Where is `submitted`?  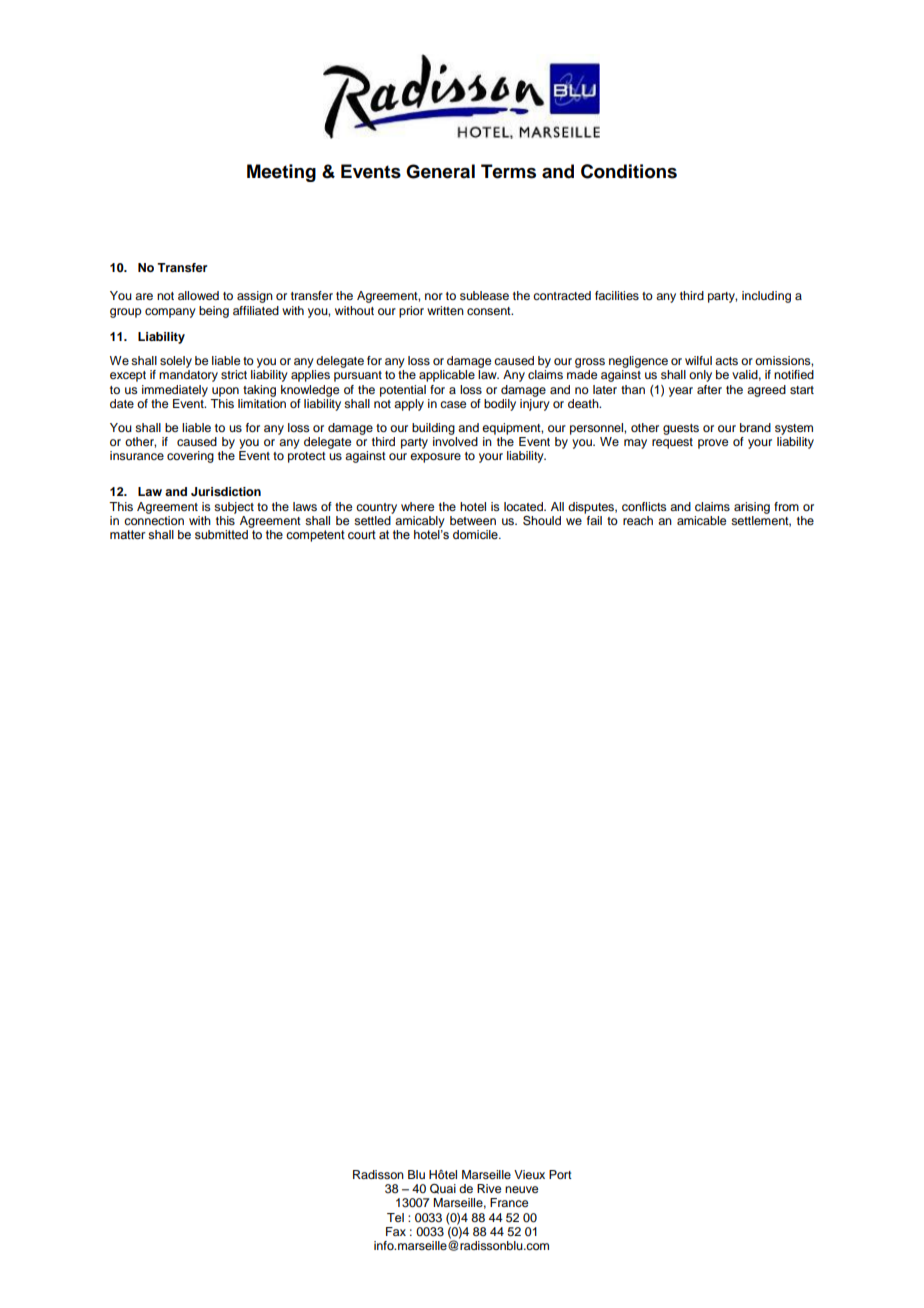 submitted is located at coordinates (221, 534).
